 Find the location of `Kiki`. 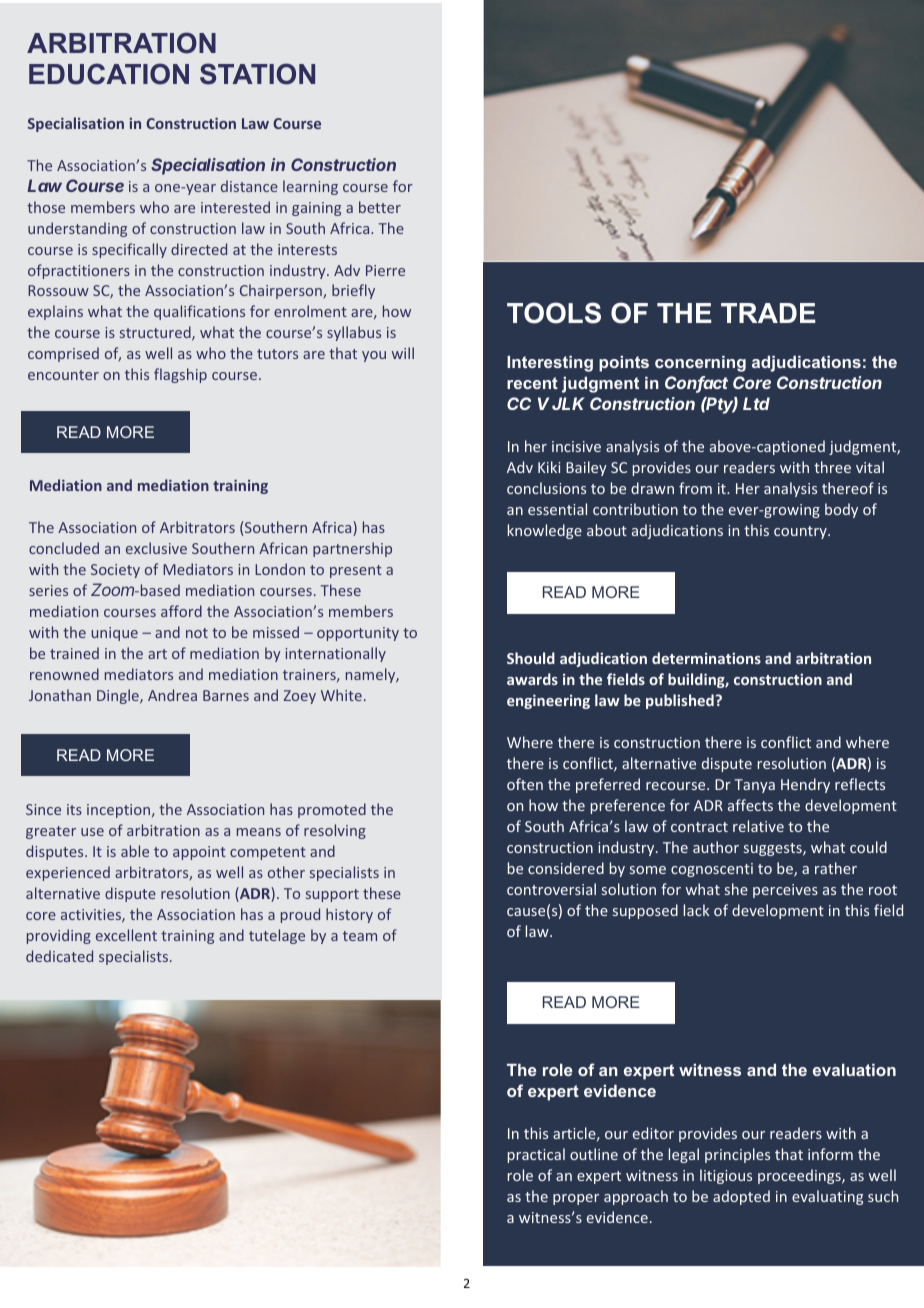

Kiki is located at coordinates (549, 467).
